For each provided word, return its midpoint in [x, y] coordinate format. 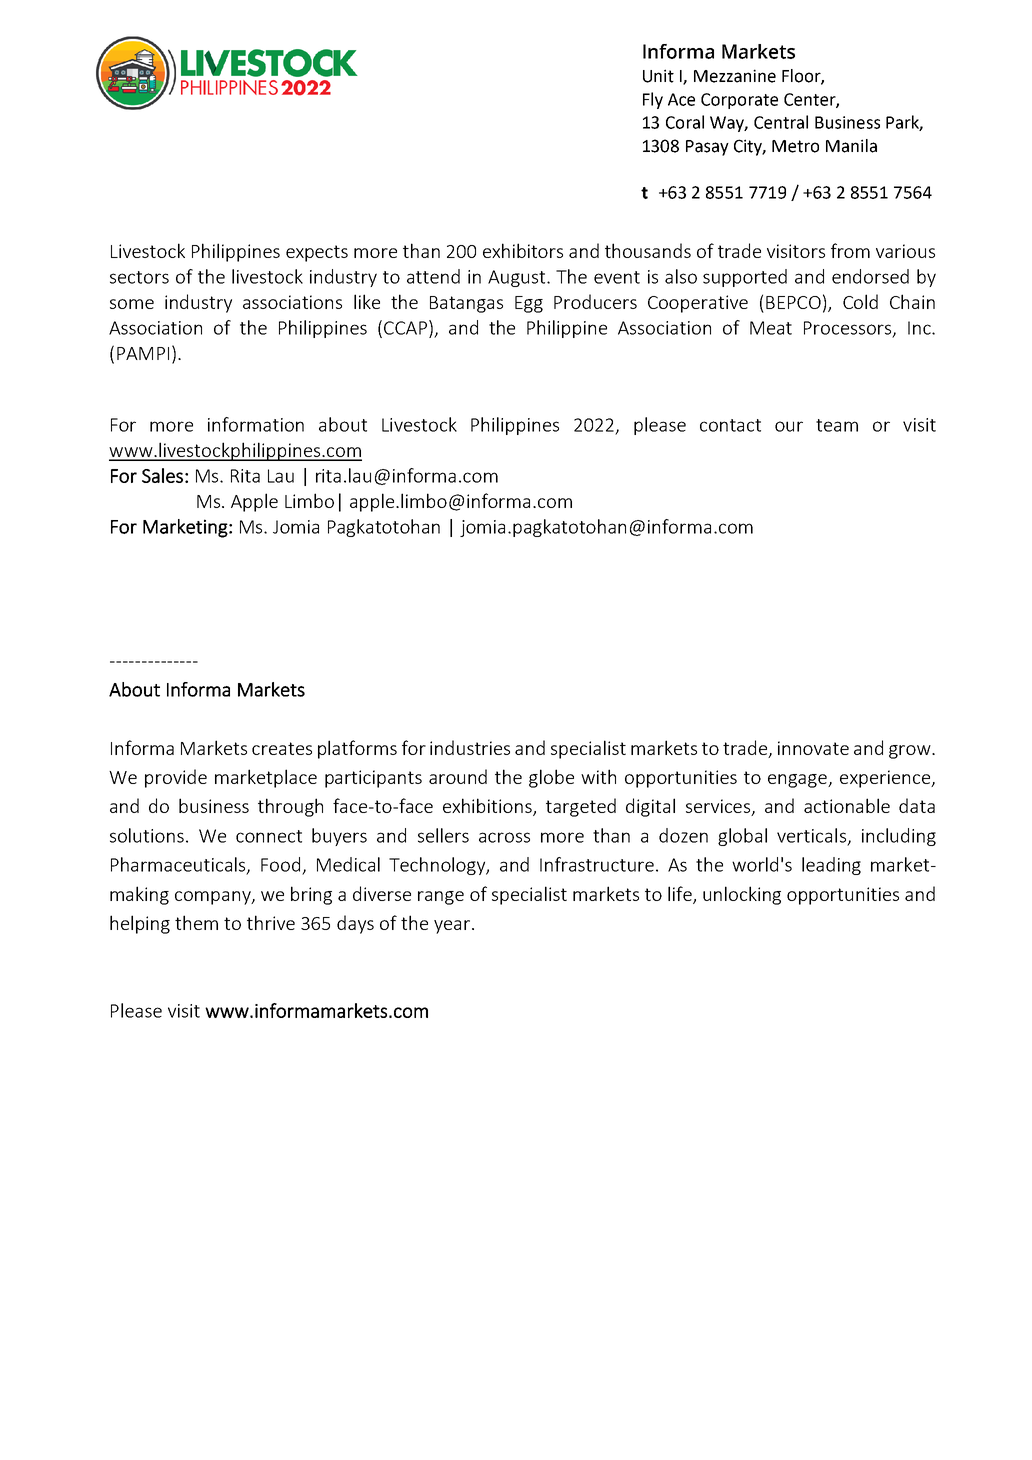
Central [781, 122]
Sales [162, 475]
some [132, 304]
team [837, 425]
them [196, 922]
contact [730, 425]
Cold [860, 301]
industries [470, 747]
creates [282, 748]
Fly [653, 100]
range [441, 898]
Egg [529, 304]
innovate [813, 748]
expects [317, 253]
